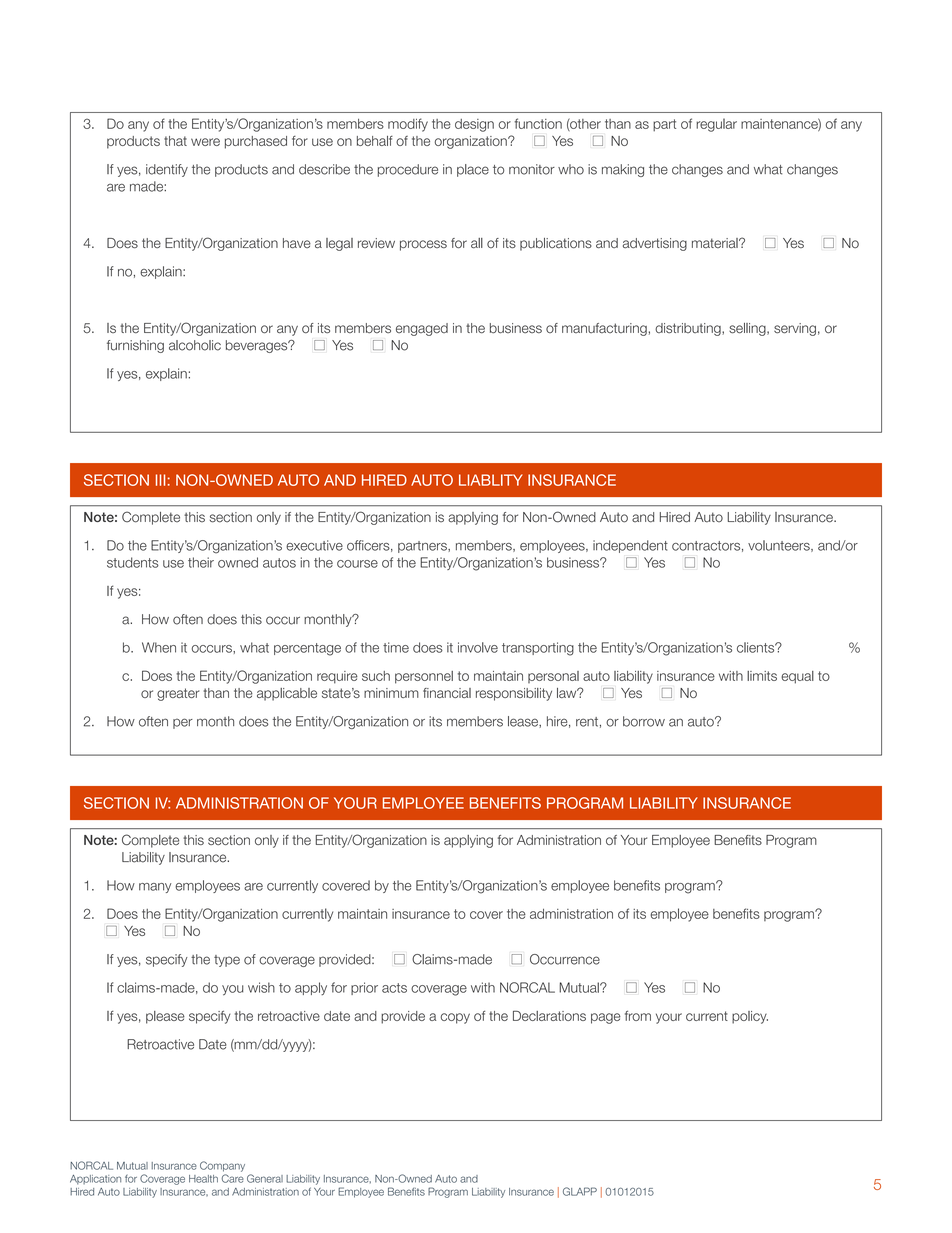 The height and width of the page is (1233, 952). I want to click on Health, so click(203, 1179).
